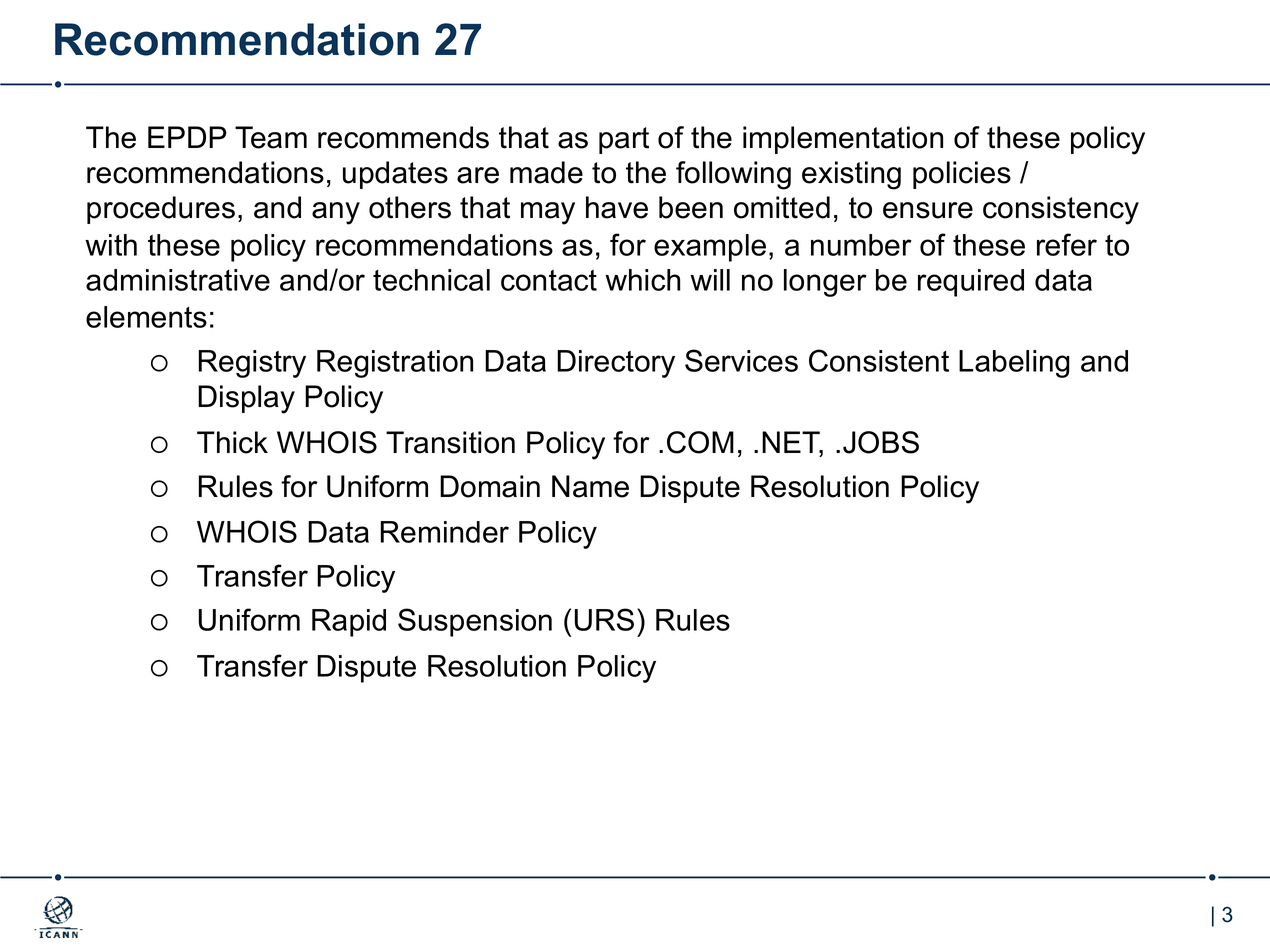  Describe the element at coordinates (349, 623) in the screenshot. I see `Rapid` at that location.
